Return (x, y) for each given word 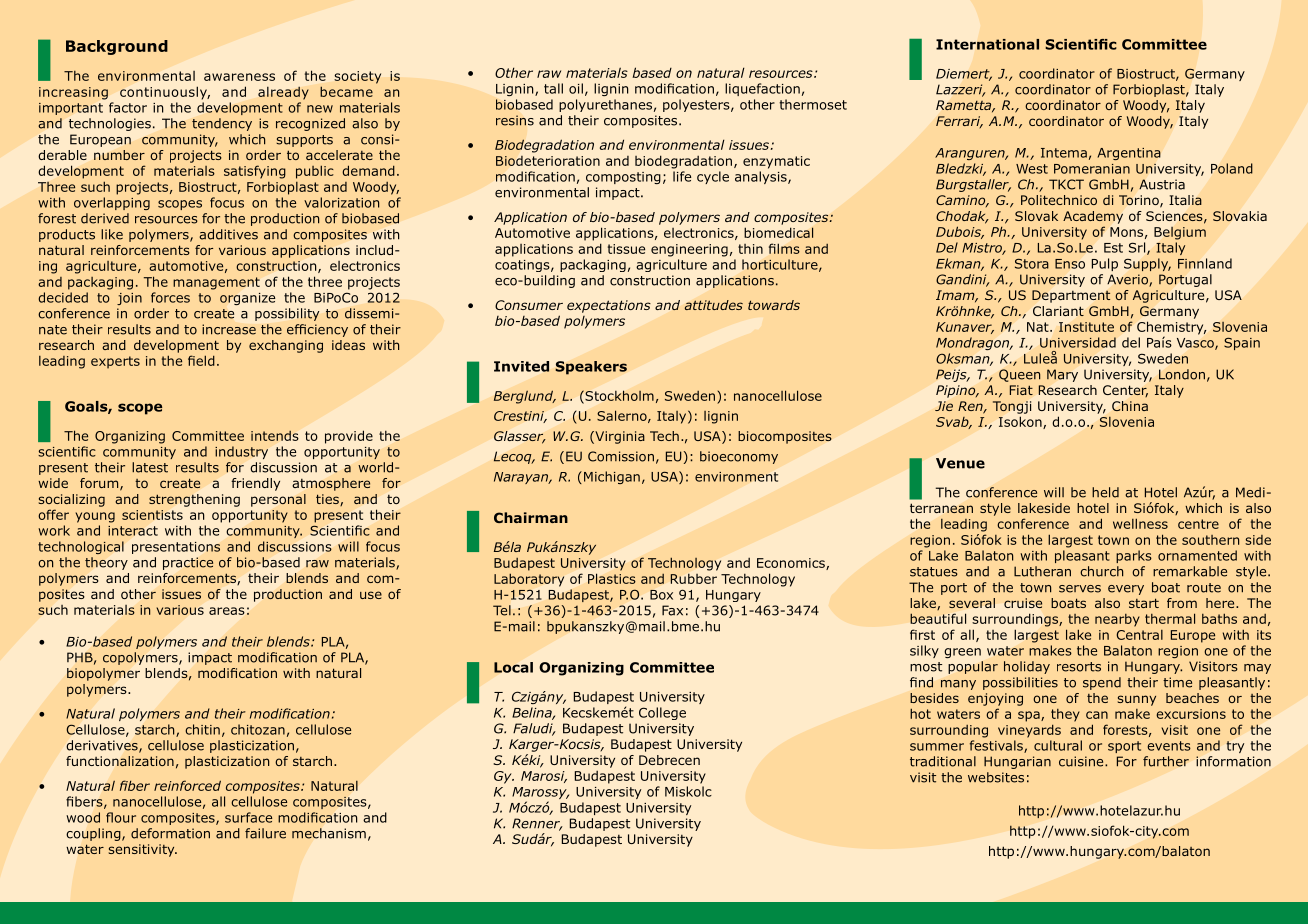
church (1101, 571)
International (987, 44)
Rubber (693, 578)
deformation (170, 833)
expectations (609, 306)
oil (576, 88)
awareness (239, 77)
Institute (1086, 327)
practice (188, 563)
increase (229, 329)
